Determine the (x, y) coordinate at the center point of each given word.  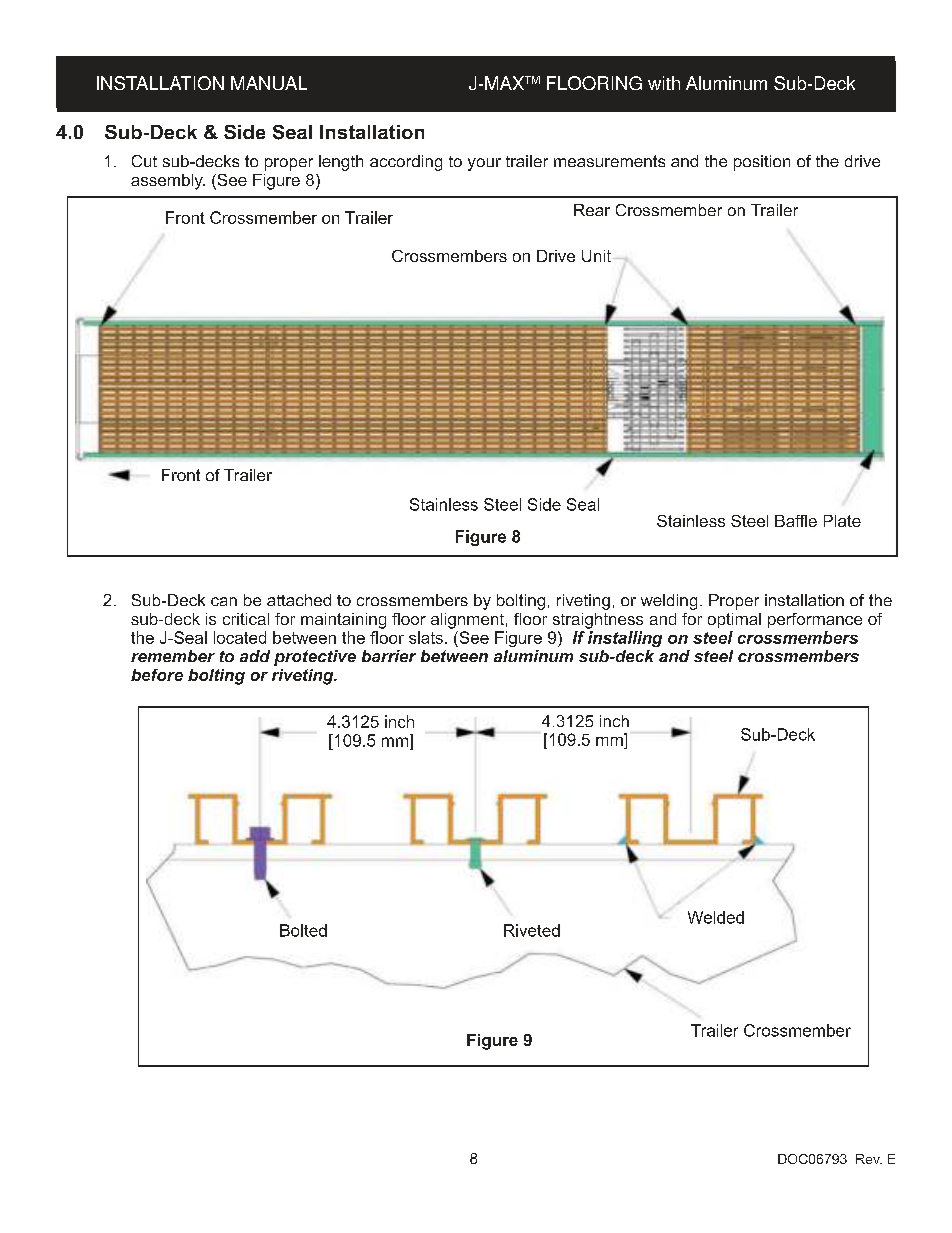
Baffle (796, 521)
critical (246, 619)
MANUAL (269, 83)
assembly (168, 182)
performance (815, 620)
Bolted (303, 930)
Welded (716, 917)
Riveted (532, 930)
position (762, 163)
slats (426, 637)
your (484, 164)
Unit (596, 256)
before (157, 675)
